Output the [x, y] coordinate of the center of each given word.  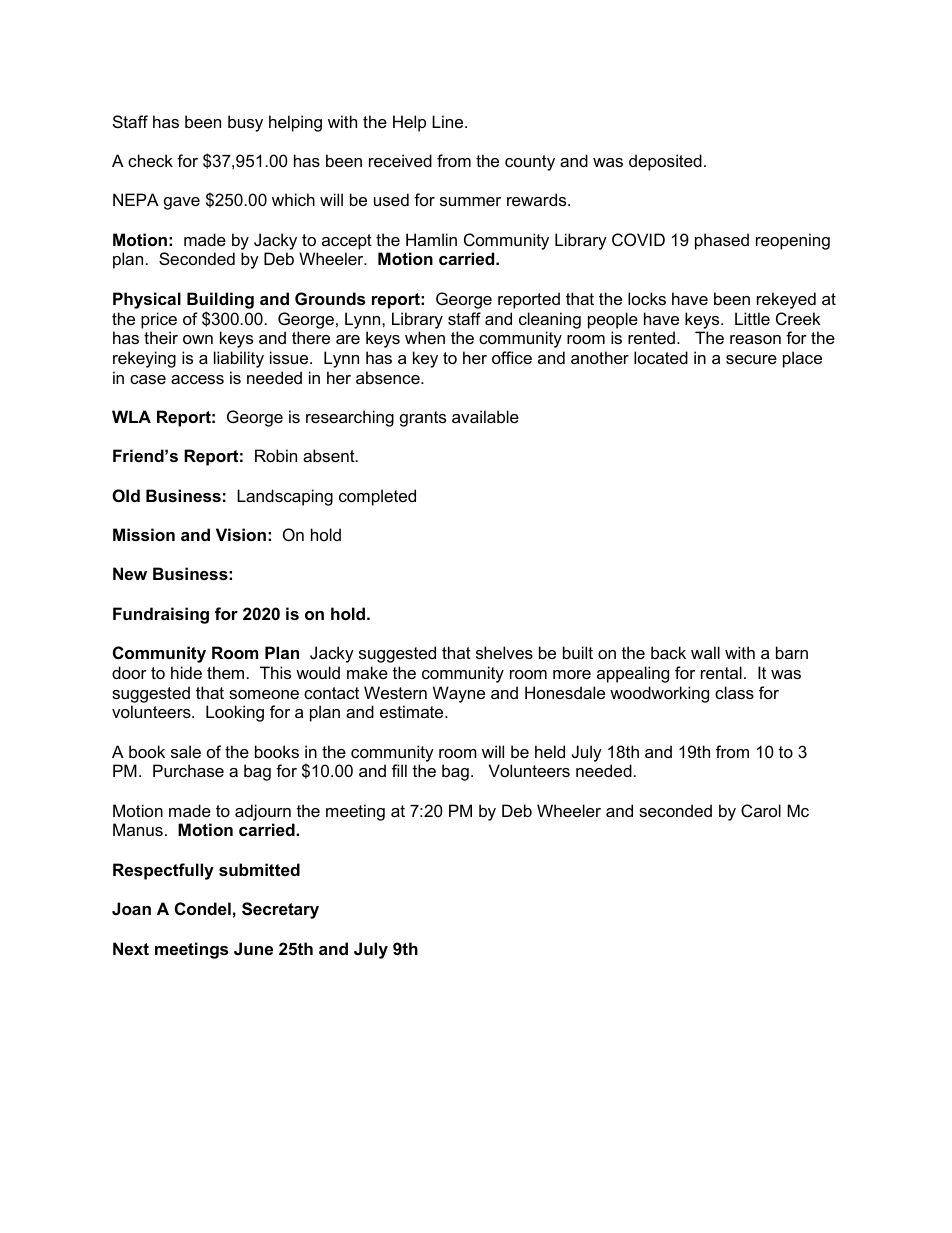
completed [377, 497]
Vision [241, 534]
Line [449, 121]
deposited [665, 162]
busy [245, 123]
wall [705, 652]
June [253, 948]
